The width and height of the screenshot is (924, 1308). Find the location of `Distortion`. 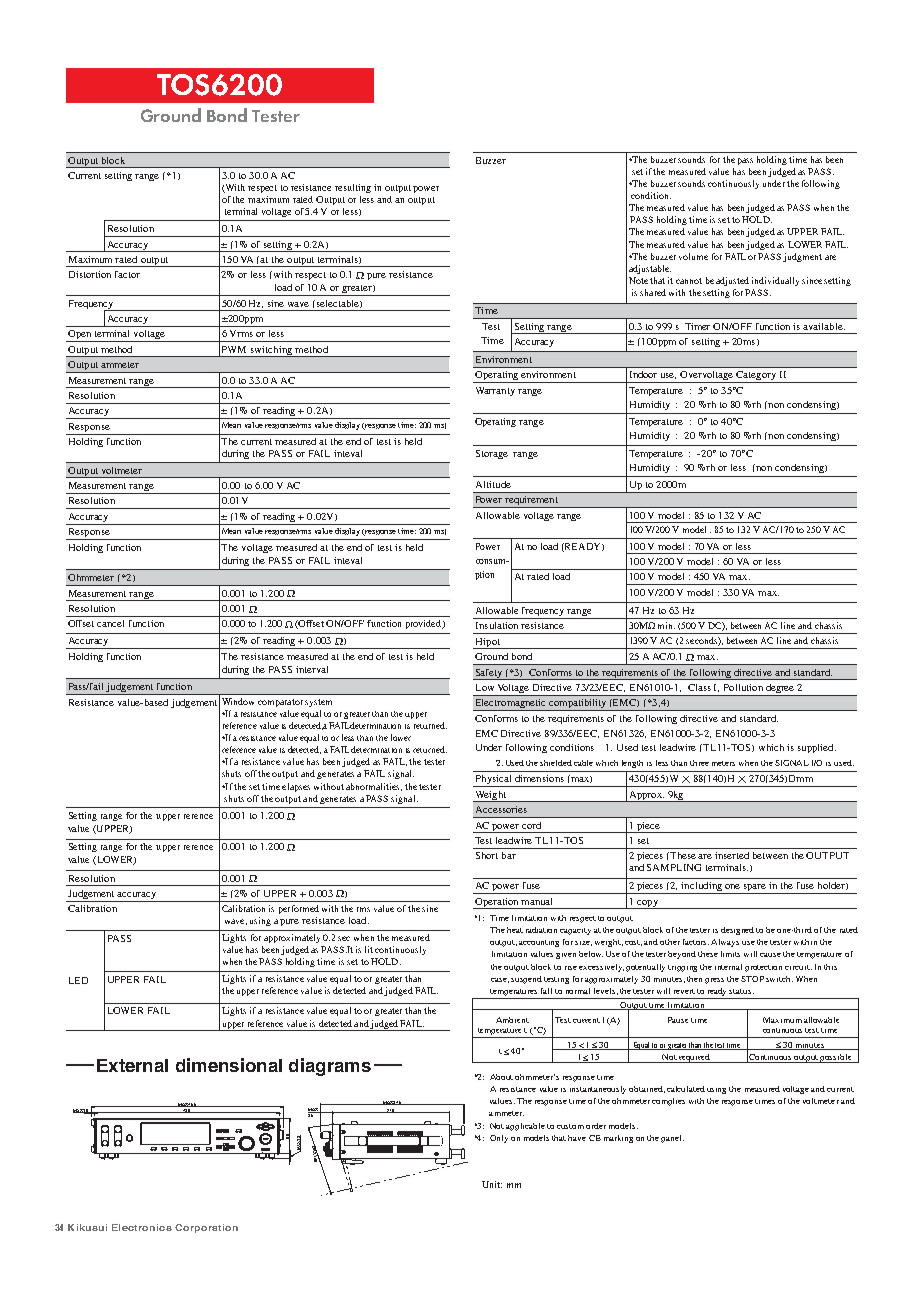

Distortion is located at coordinates (90, 274).
